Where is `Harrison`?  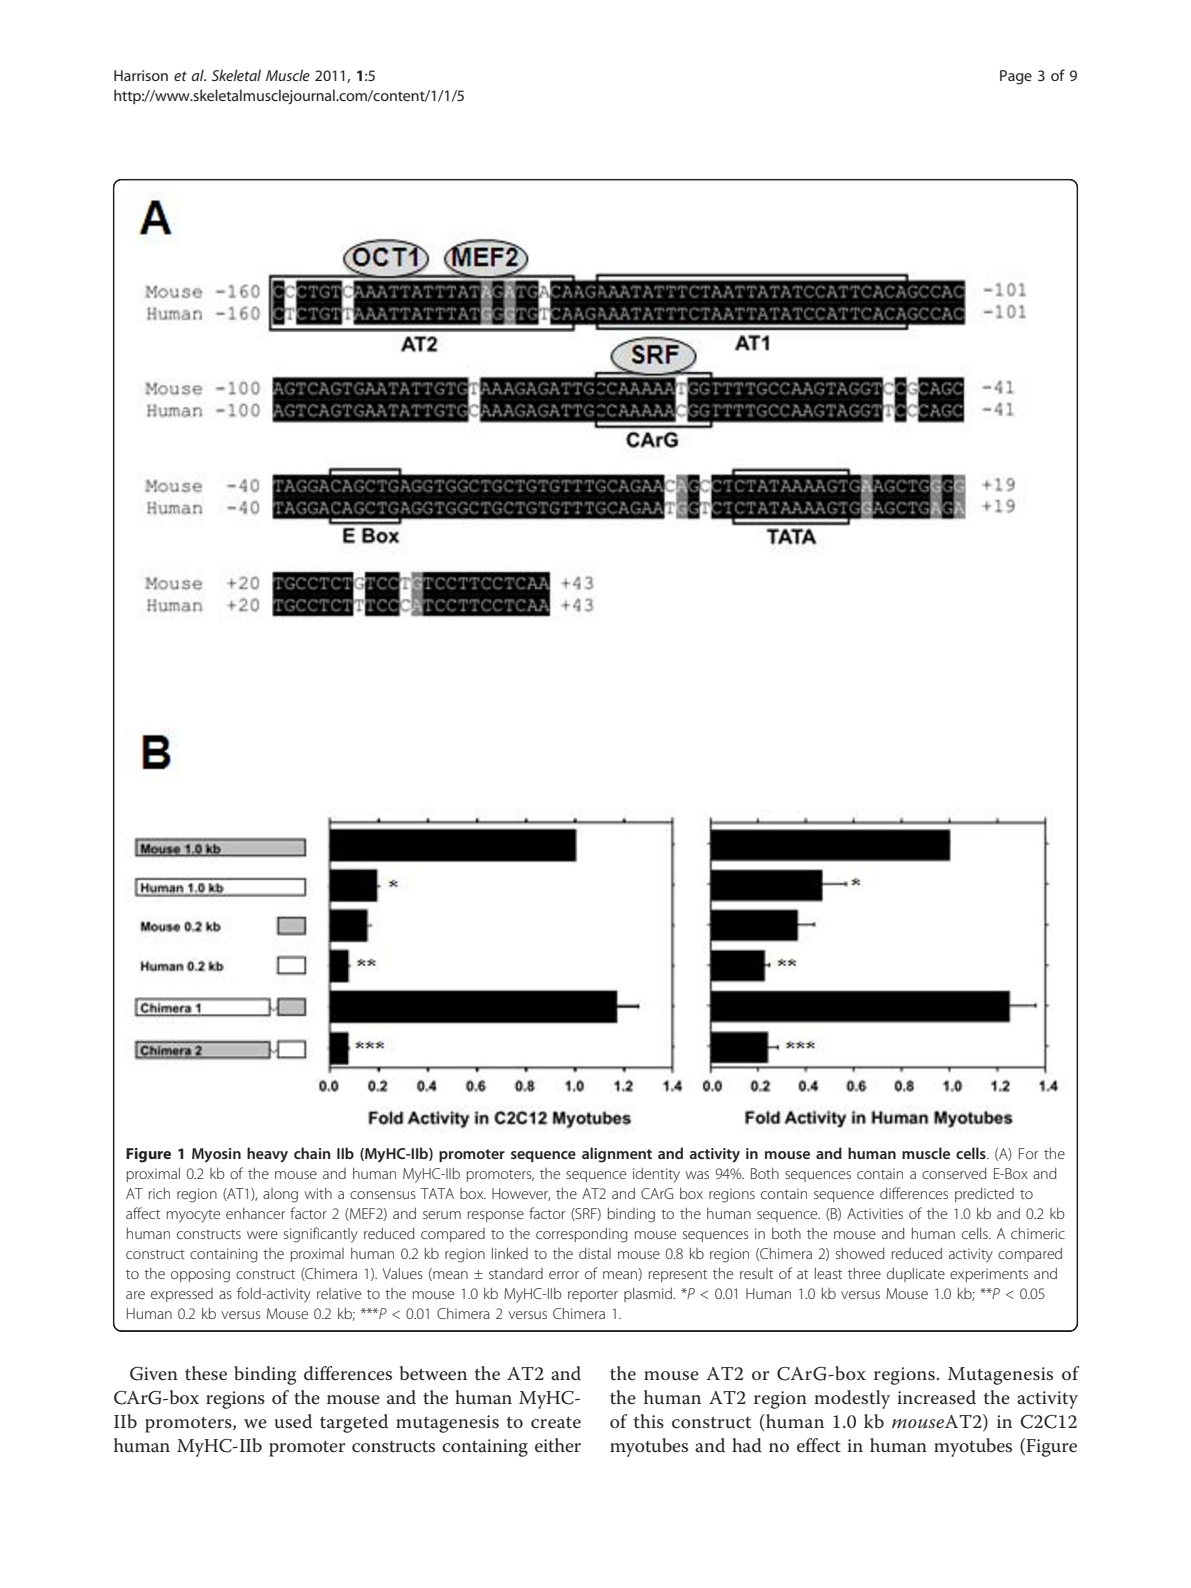
Harrison is located at coordinates (141, 75).
